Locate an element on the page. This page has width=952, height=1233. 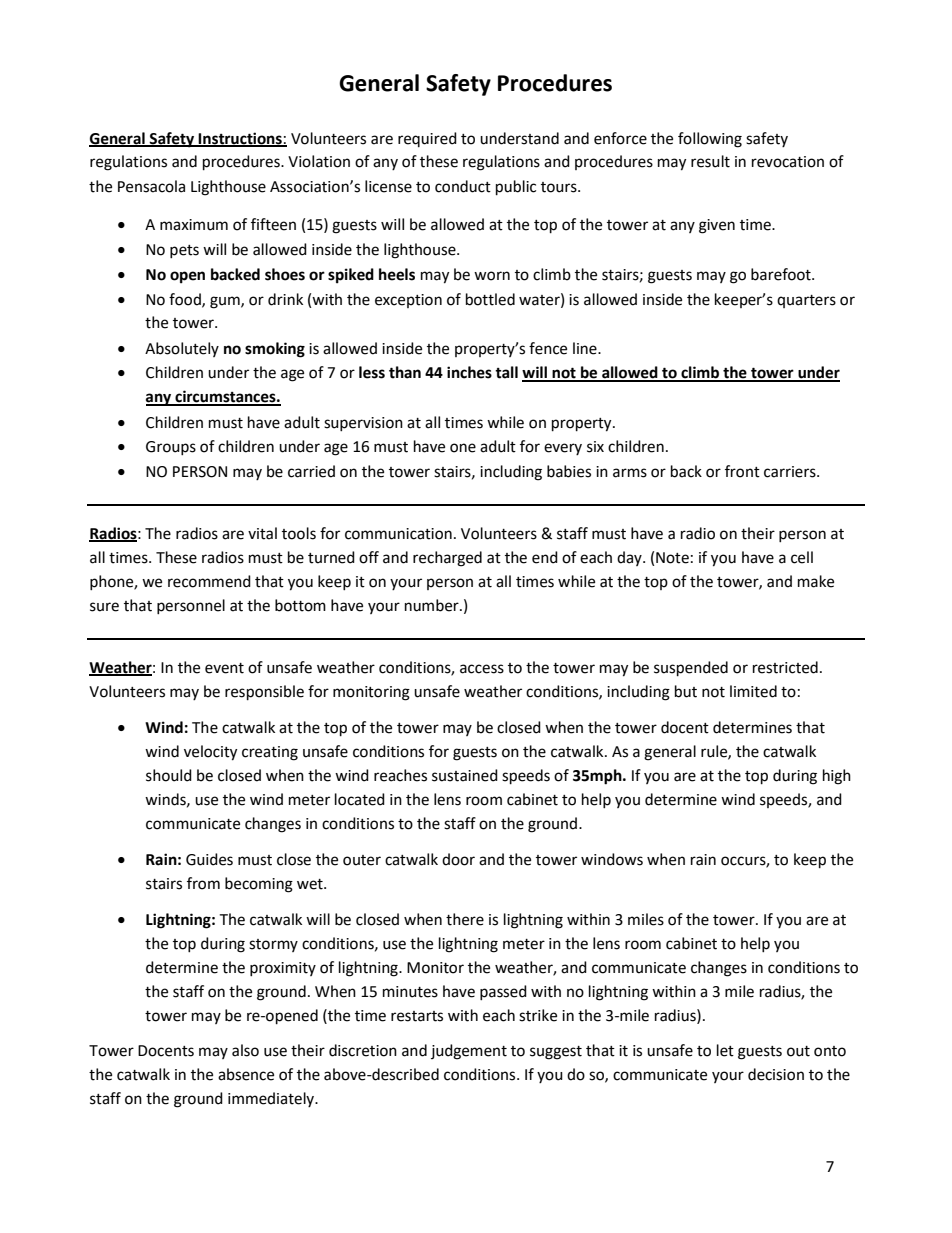
absence is located at coordinates (246, 1074).
